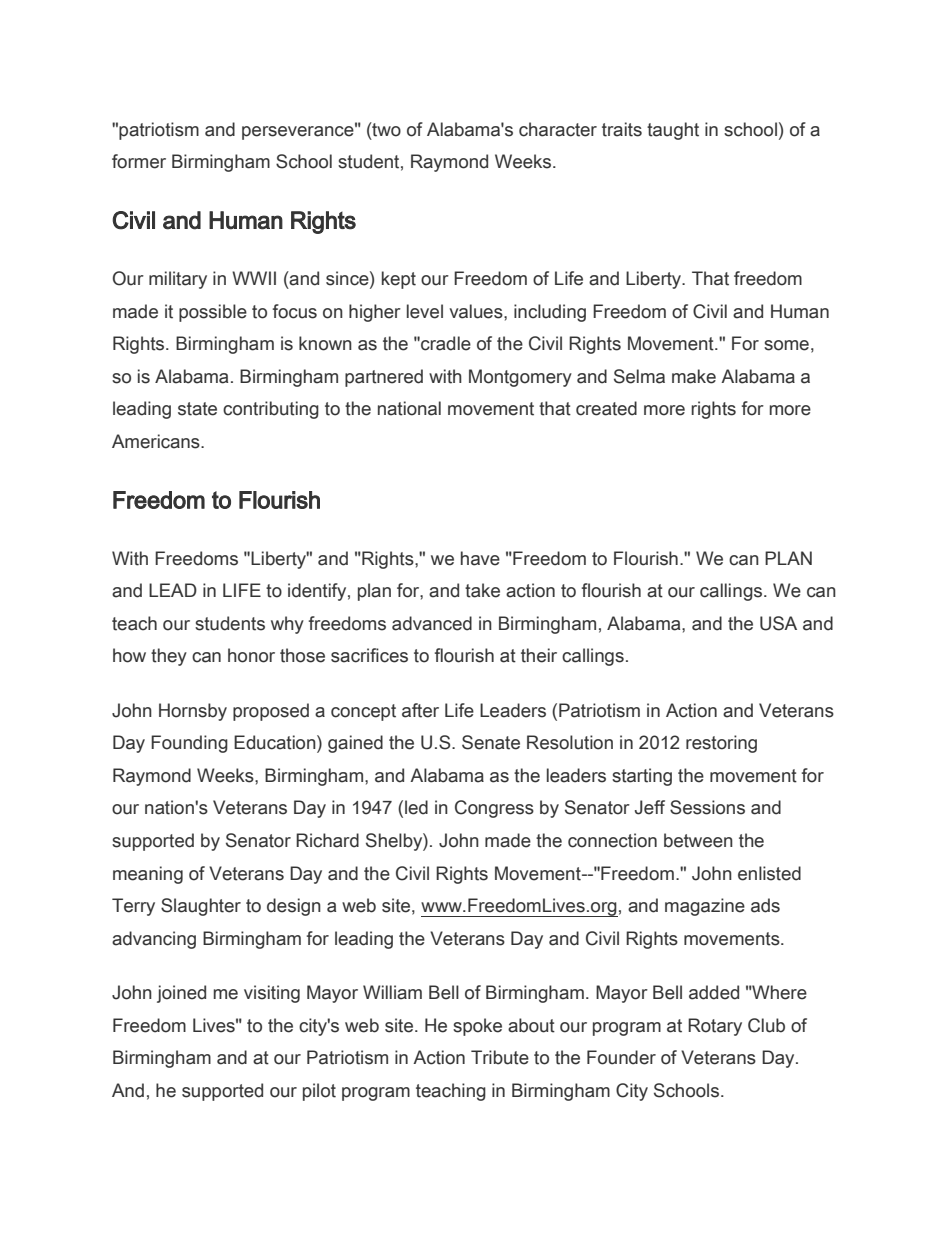  What do you see at coordinates (432, 623) in the screenshot?
I see `advanced` at bounding box center [432, 623].
